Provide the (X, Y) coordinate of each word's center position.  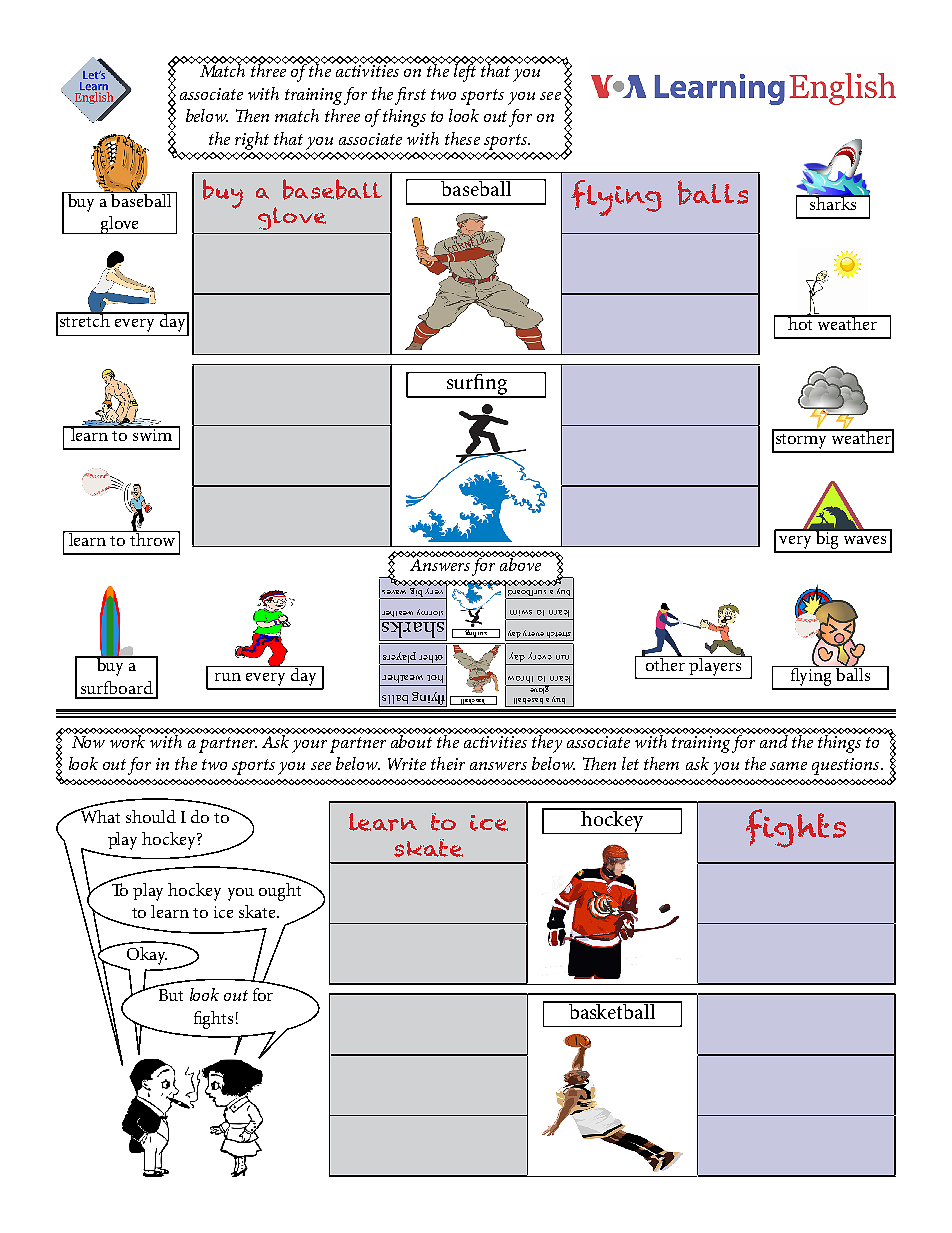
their (448, 763)
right (252, 141)
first (410, 96)
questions (847, 766)
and (773, 740)
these (462, 138)
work (127, 740)
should (151, 816)
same (788, 766)
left (465, 72)
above (521, 563)
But (171, 995)
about (413, 740)
